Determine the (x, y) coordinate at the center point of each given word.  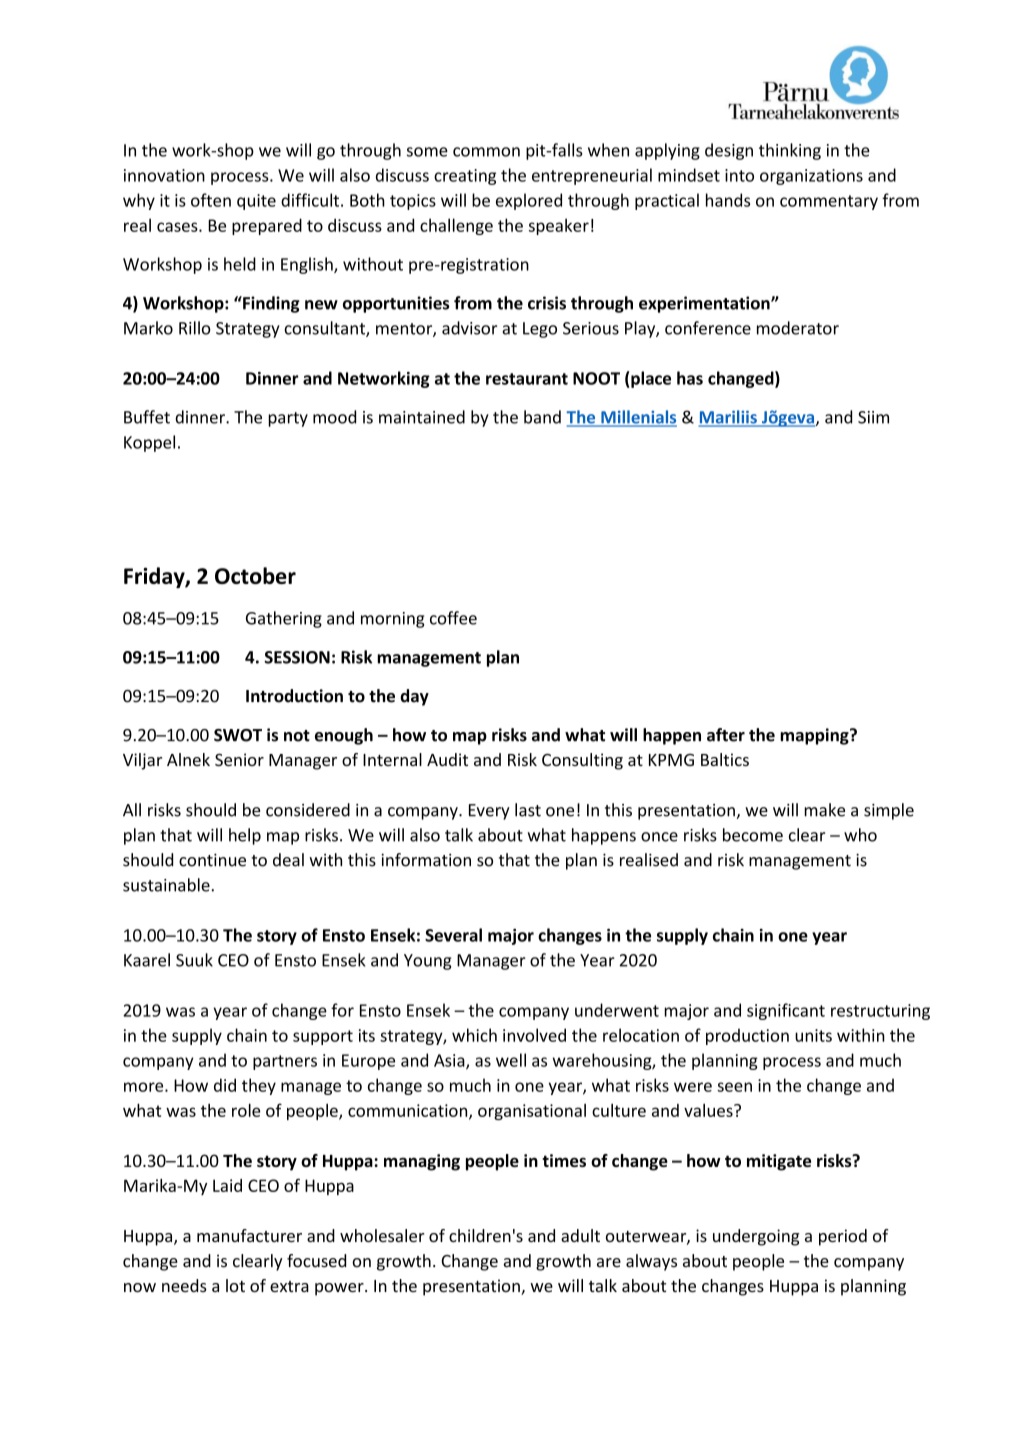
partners (285, 1062)
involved (534, 1035)
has (690, 378)
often (211, 200)
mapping (815, 736)
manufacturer (249, 1235)
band (542, 417)
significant (786, 1011)
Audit (447, 759)
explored (529, 201)
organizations (811, 177)
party (288, 419)
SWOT (238, 735)
